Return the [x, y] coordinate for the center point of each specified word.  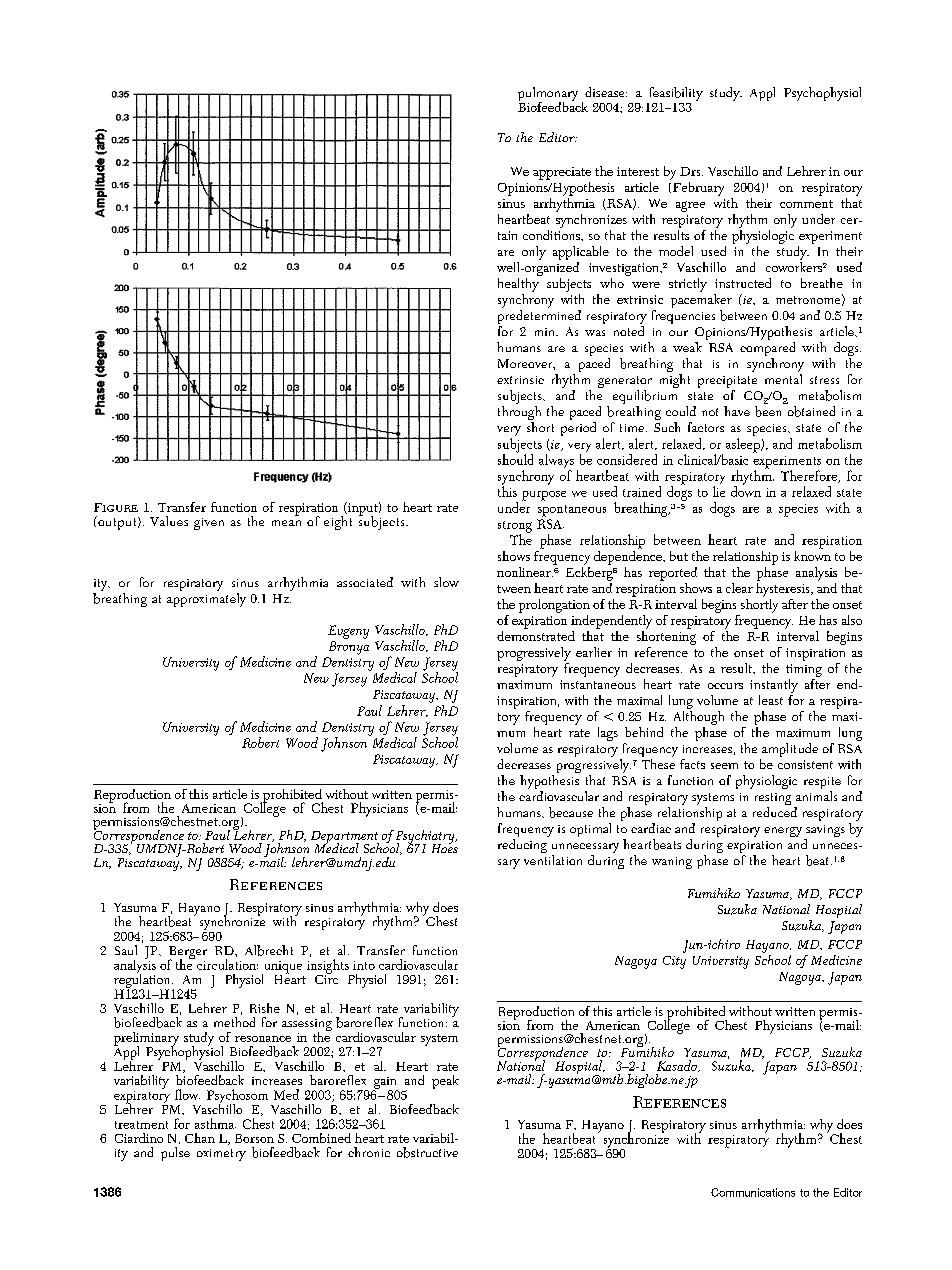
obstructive [427, 1152]
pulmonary [548, 95]
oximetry [221, 1155]
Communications [753, 1192]
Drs [691, 171]
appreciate [562, 173]
